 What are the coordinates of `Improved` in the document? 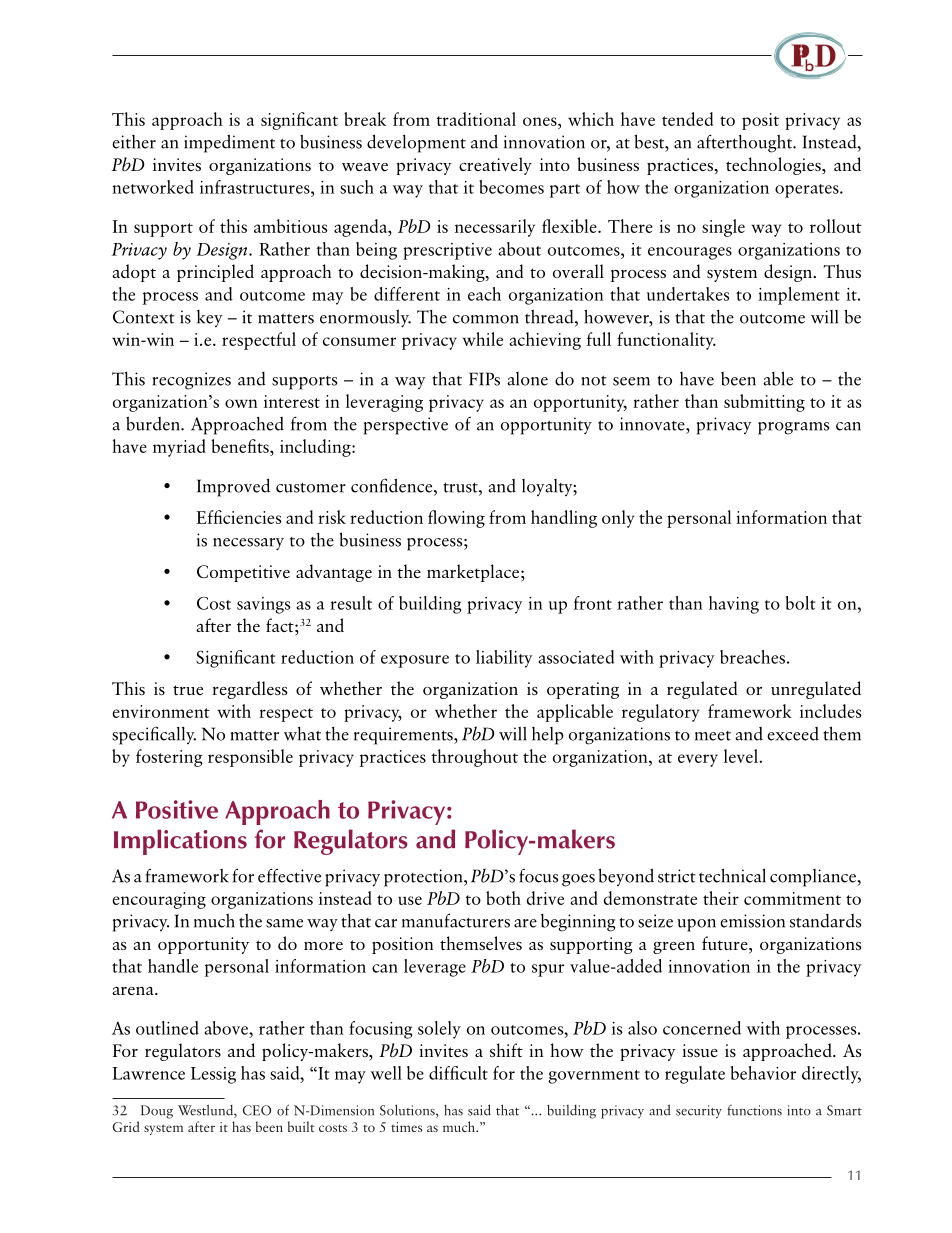 It's located at (233, 487).
